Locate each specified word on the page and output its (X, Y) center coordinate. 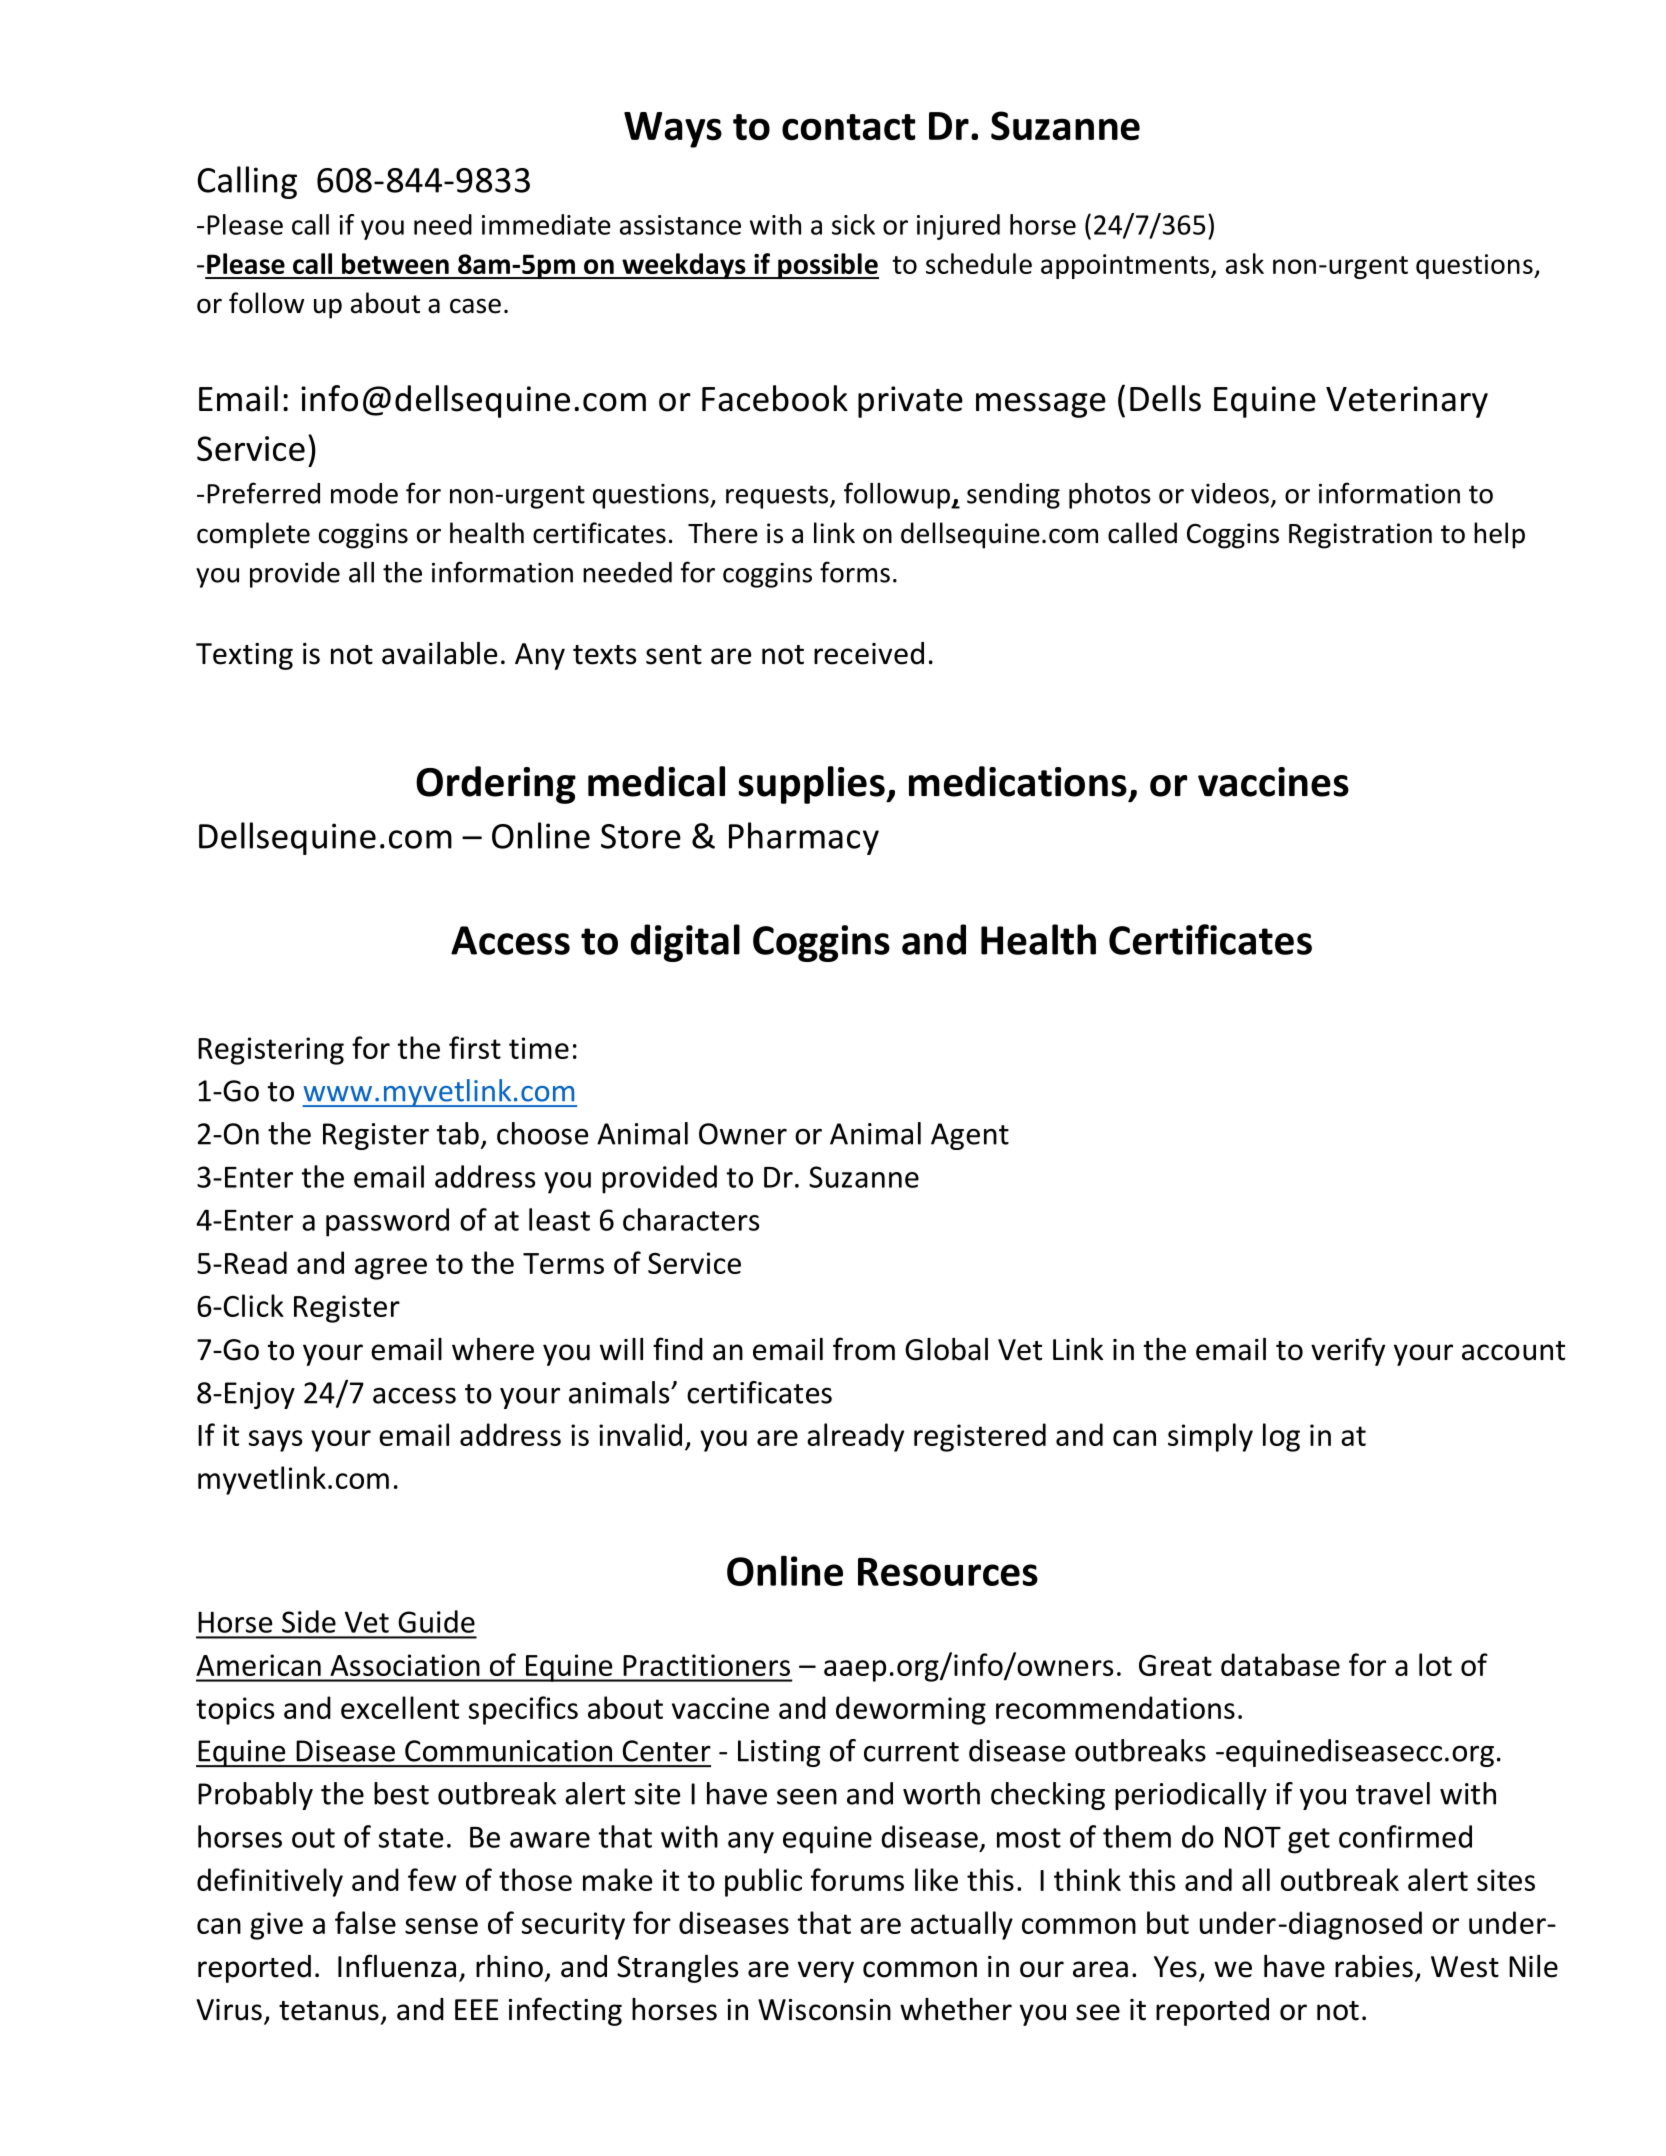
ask (1245, 263)
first (475, 1047)
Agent (970, 1136)
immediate (546, 224)
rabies (1374, 1966)
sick (853, 224)
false (365, 1922)
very (826, 1972)
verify (1348, 1351)
